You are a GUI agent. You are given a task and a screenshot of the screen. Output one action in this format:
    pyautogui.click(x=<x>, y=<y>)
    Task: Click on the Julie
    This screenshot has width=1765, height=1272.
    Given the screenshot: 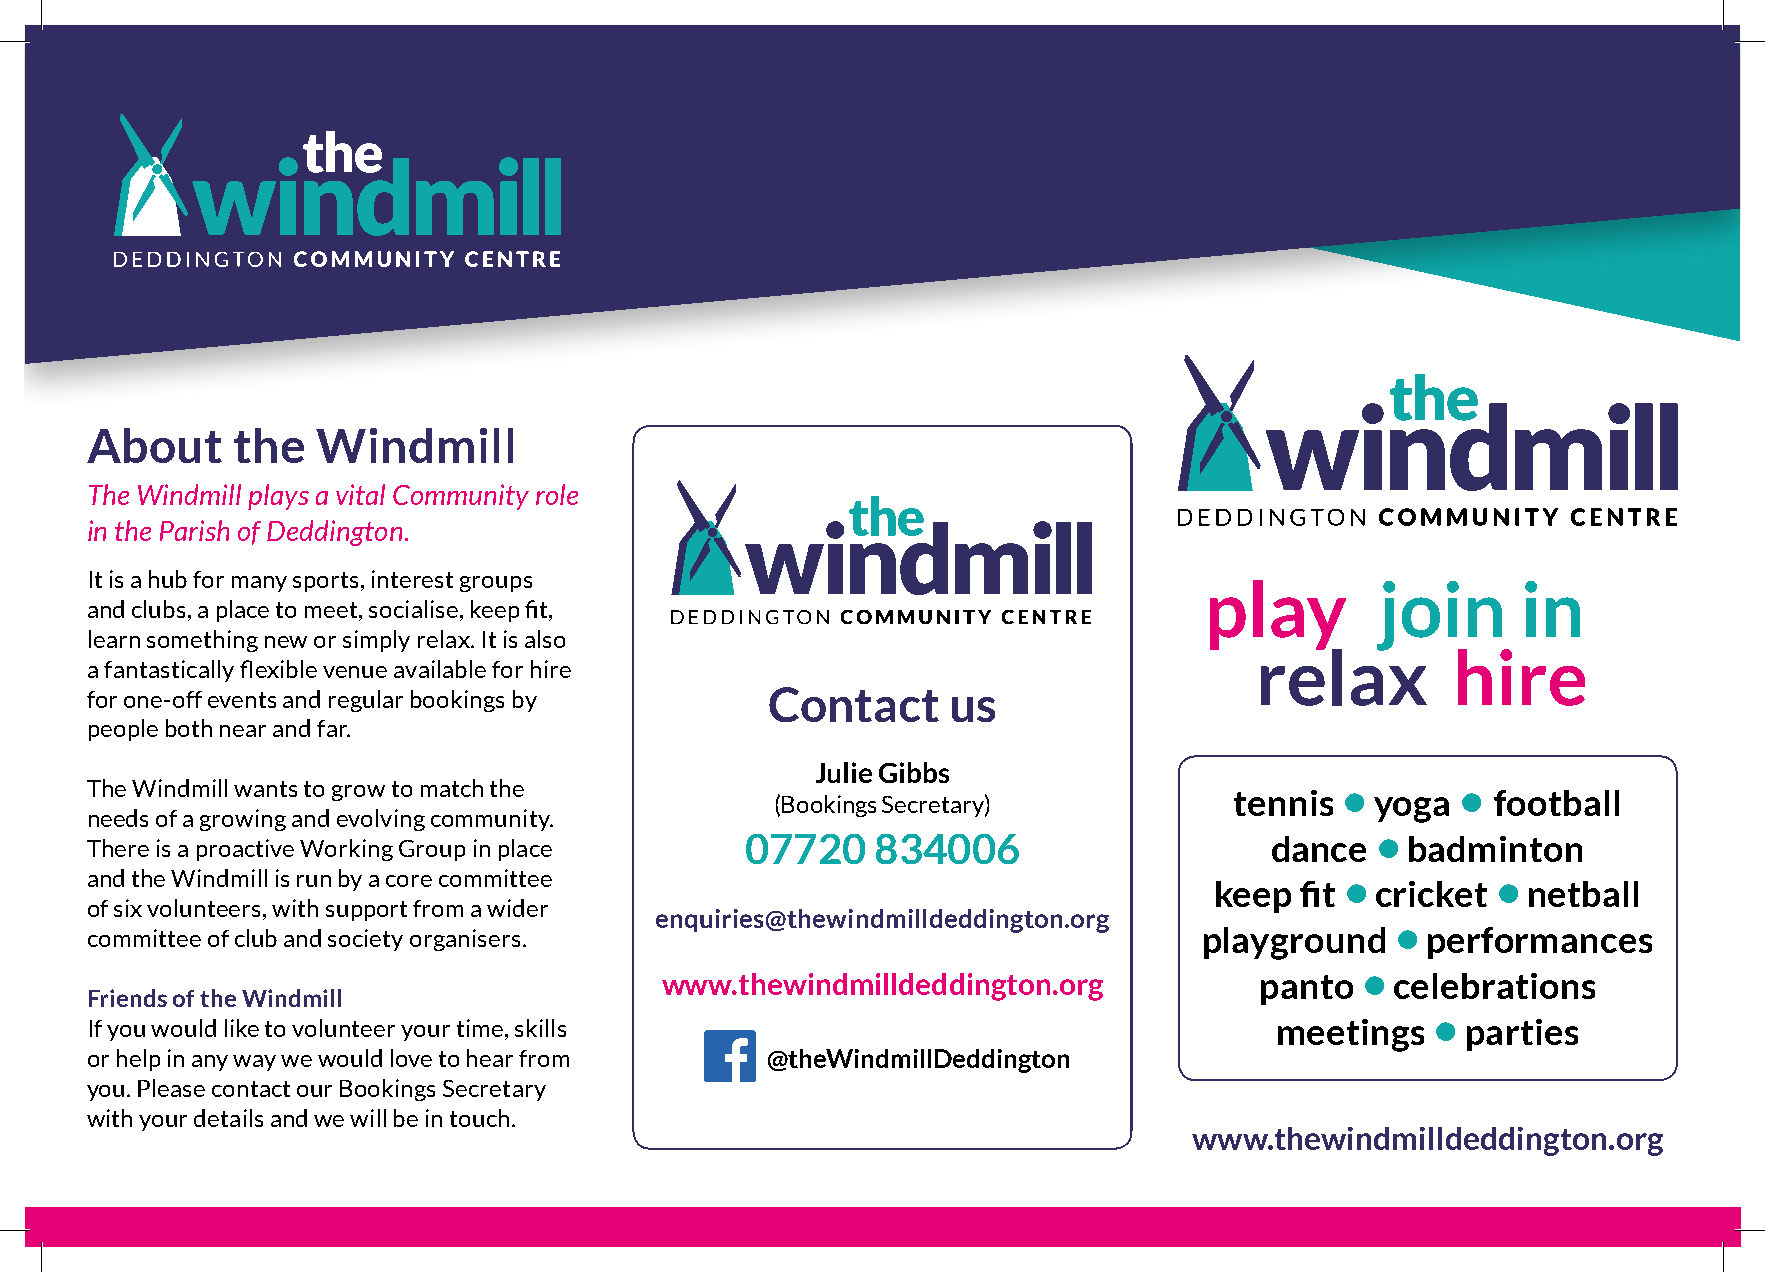 What is the action you would take?
    pyautogui.click(x=844, y=772)
